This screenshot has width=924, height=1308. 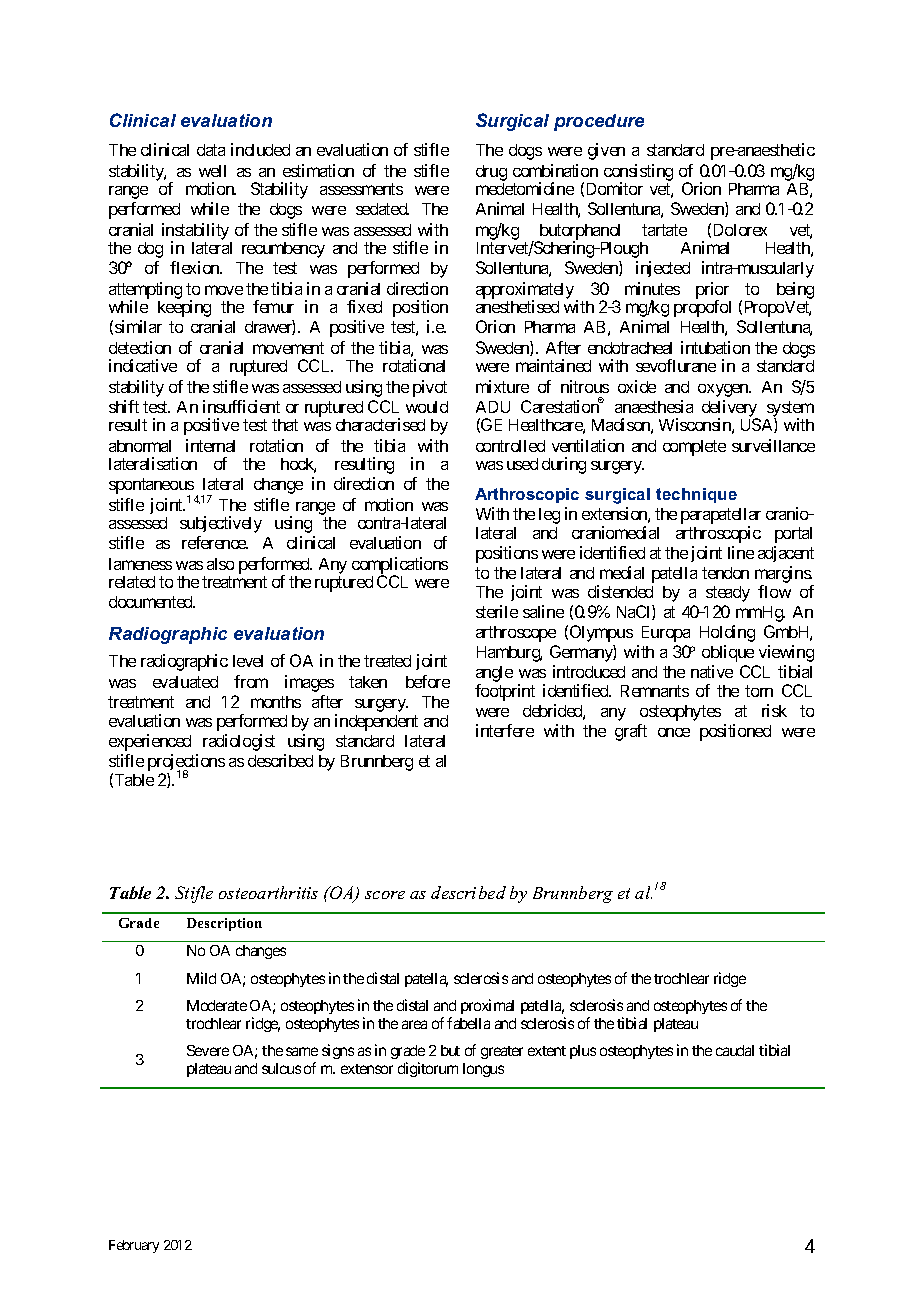 What do you see at coordinates (491, 173) in the screenshot?
I see `drug` at bounding box center [491, 173].
